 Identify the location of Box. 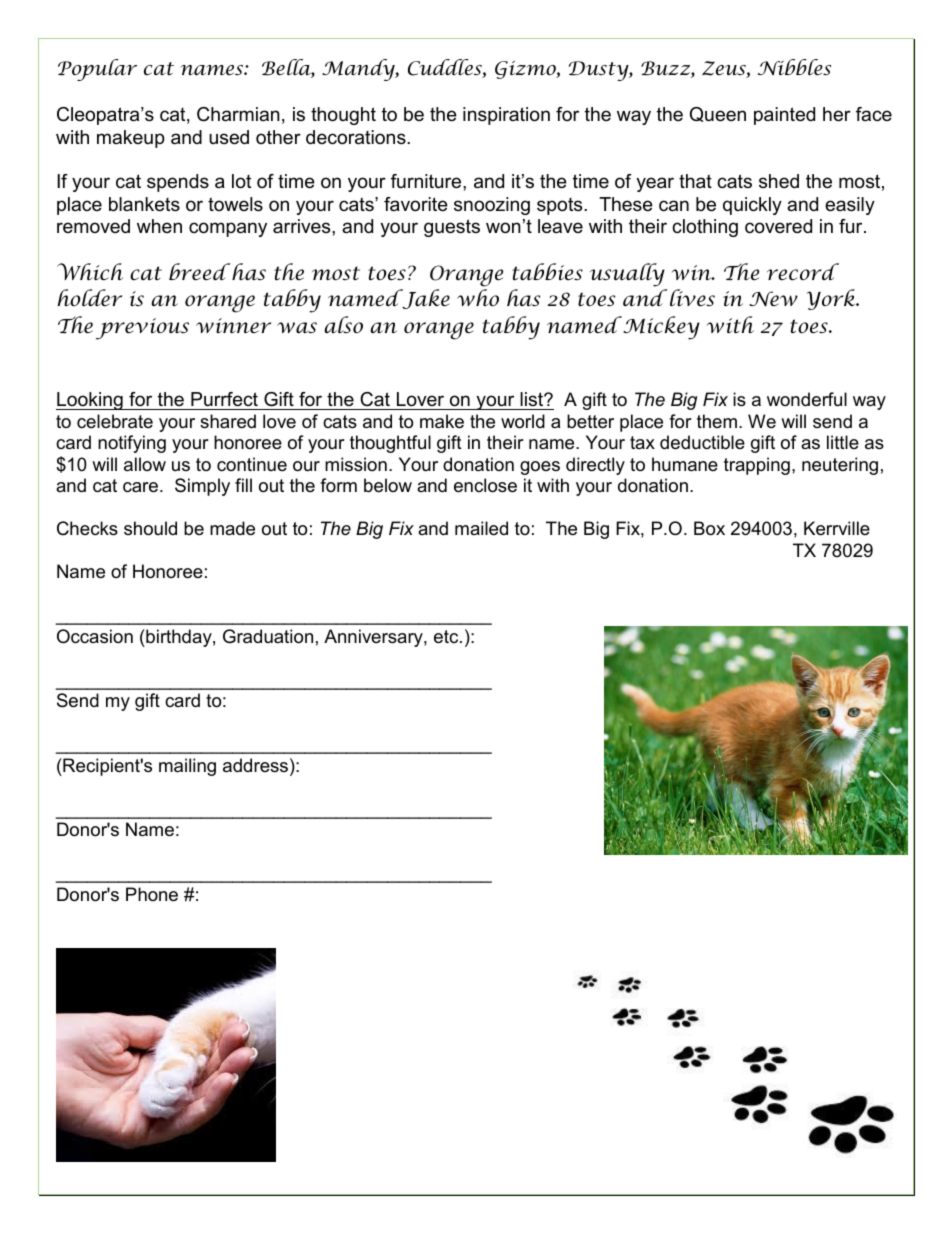
(709, 528).
